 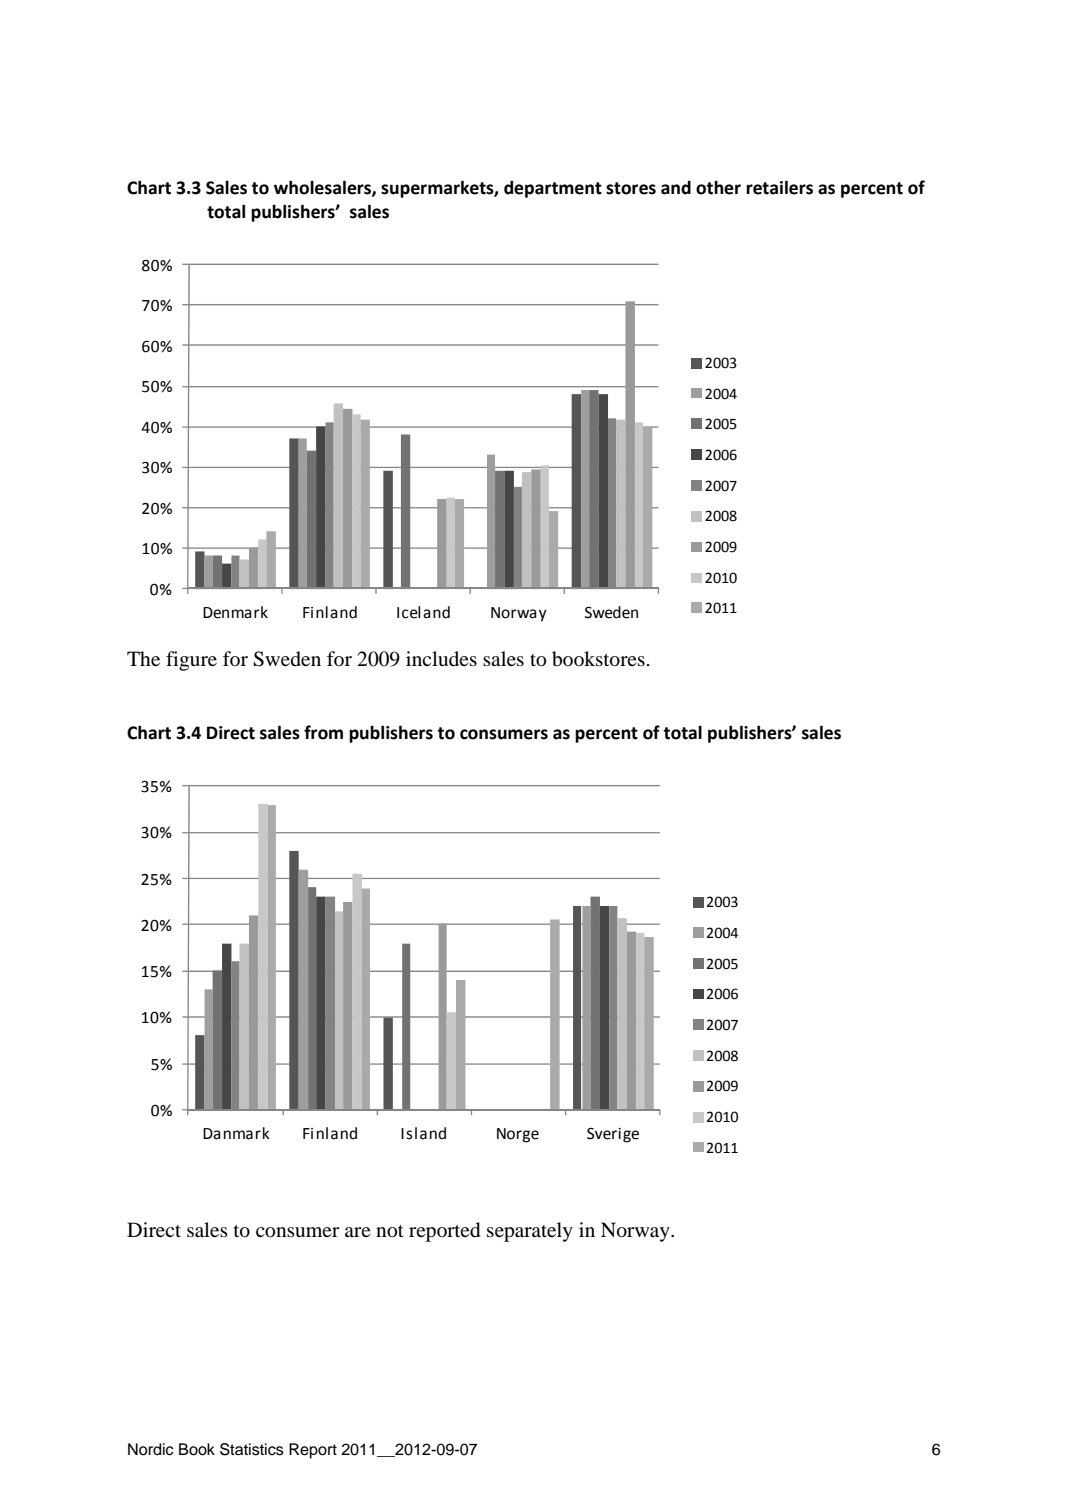 What do you see at coordinates (441, 658) in the screenshot?
I see `includes` at bounding box center [441, 658].
